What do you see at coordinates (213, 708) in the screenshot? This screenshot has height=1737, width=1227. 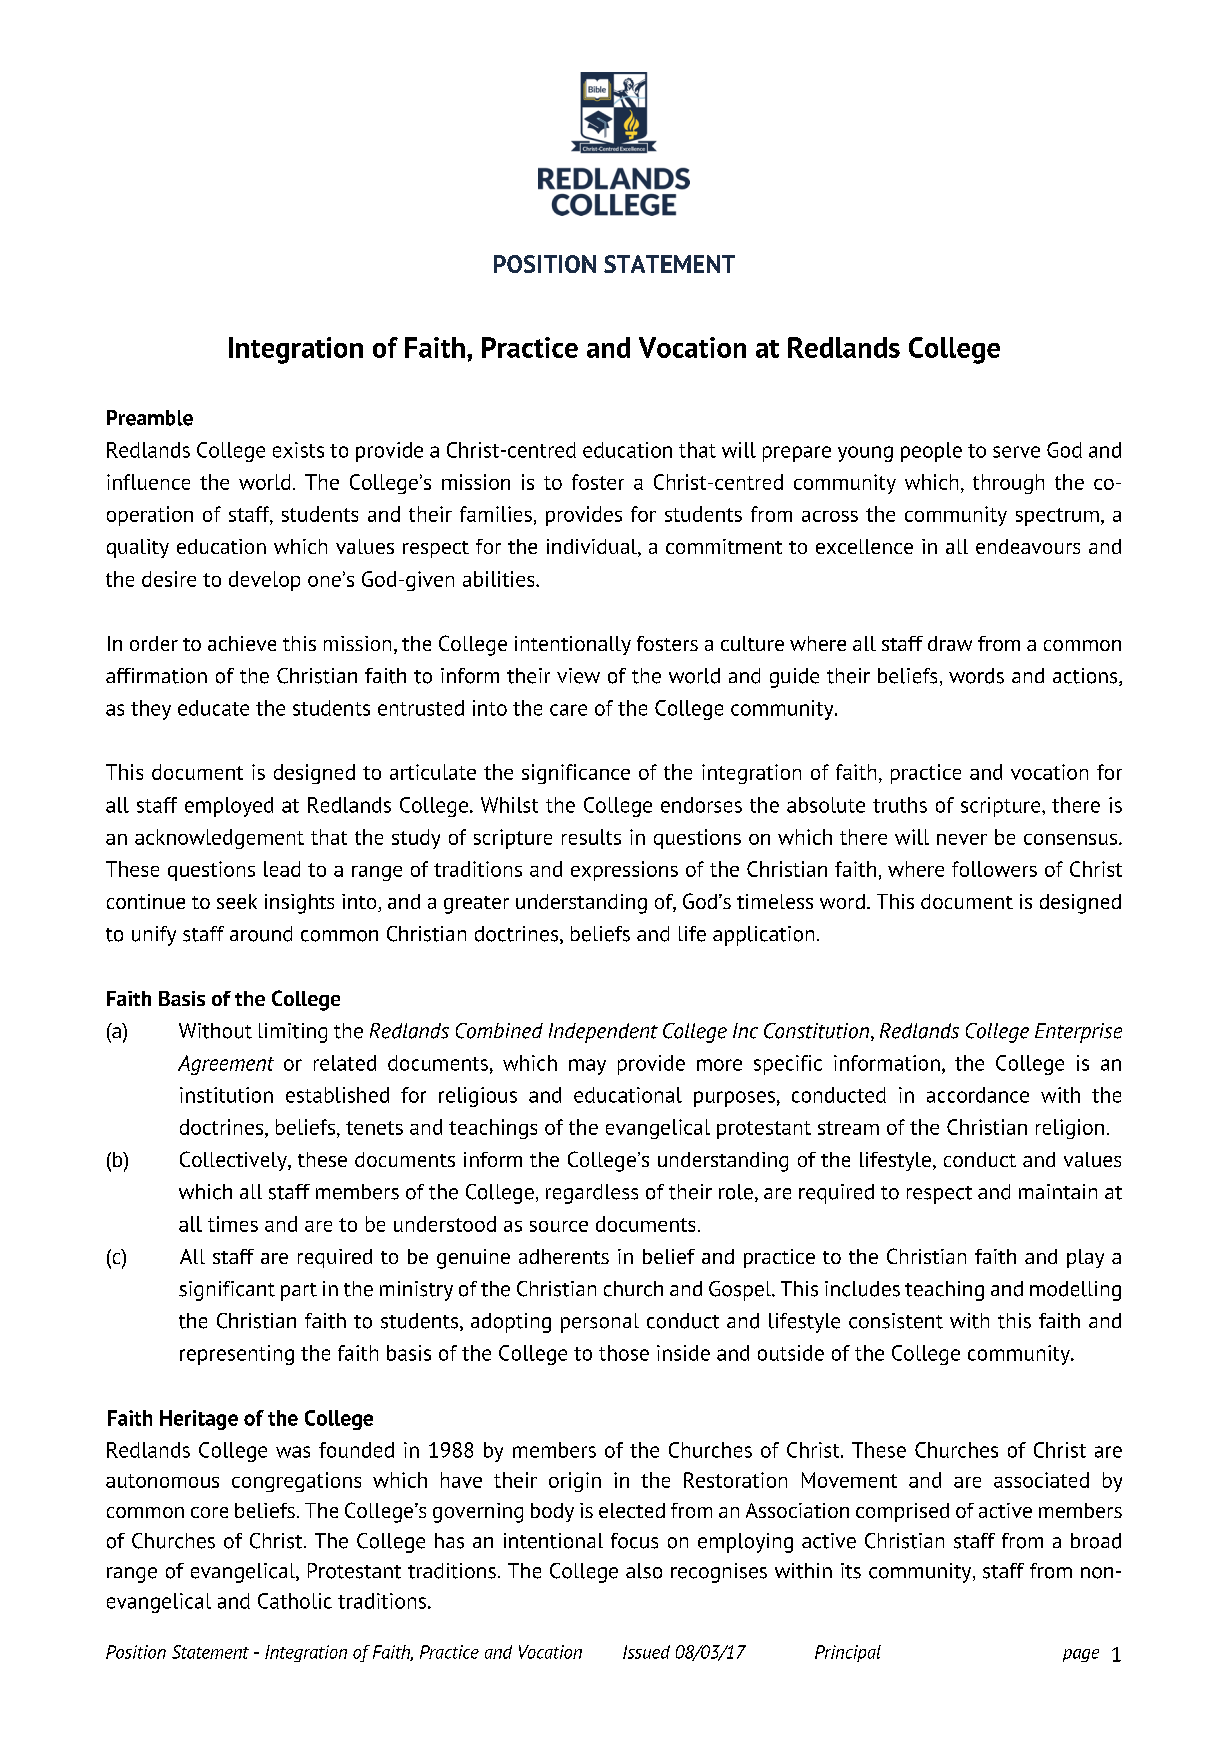 I see `educate` at bounding box center [213, 708].
